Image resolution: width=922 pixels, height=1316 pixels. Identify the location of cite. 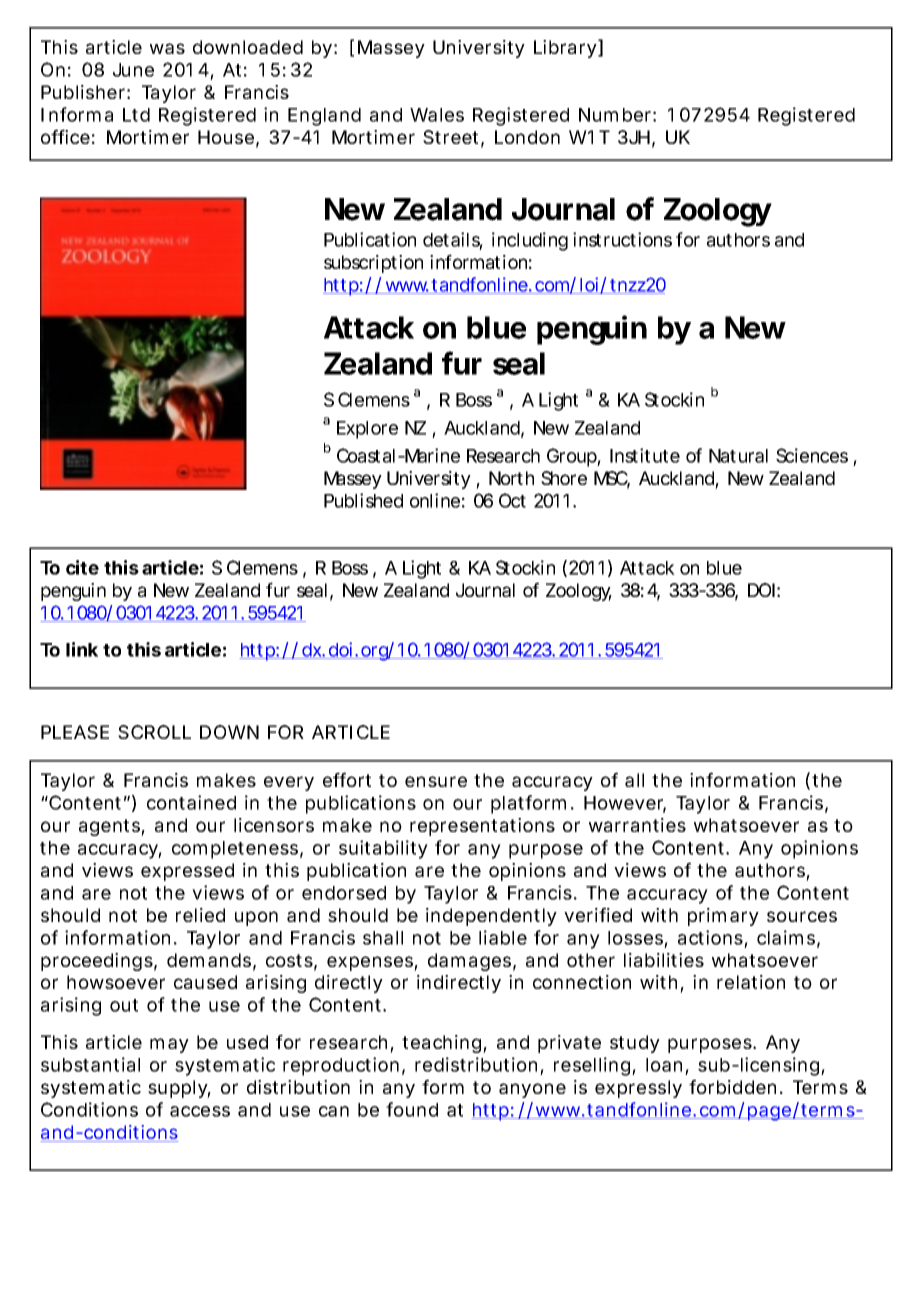
(82, 567).
